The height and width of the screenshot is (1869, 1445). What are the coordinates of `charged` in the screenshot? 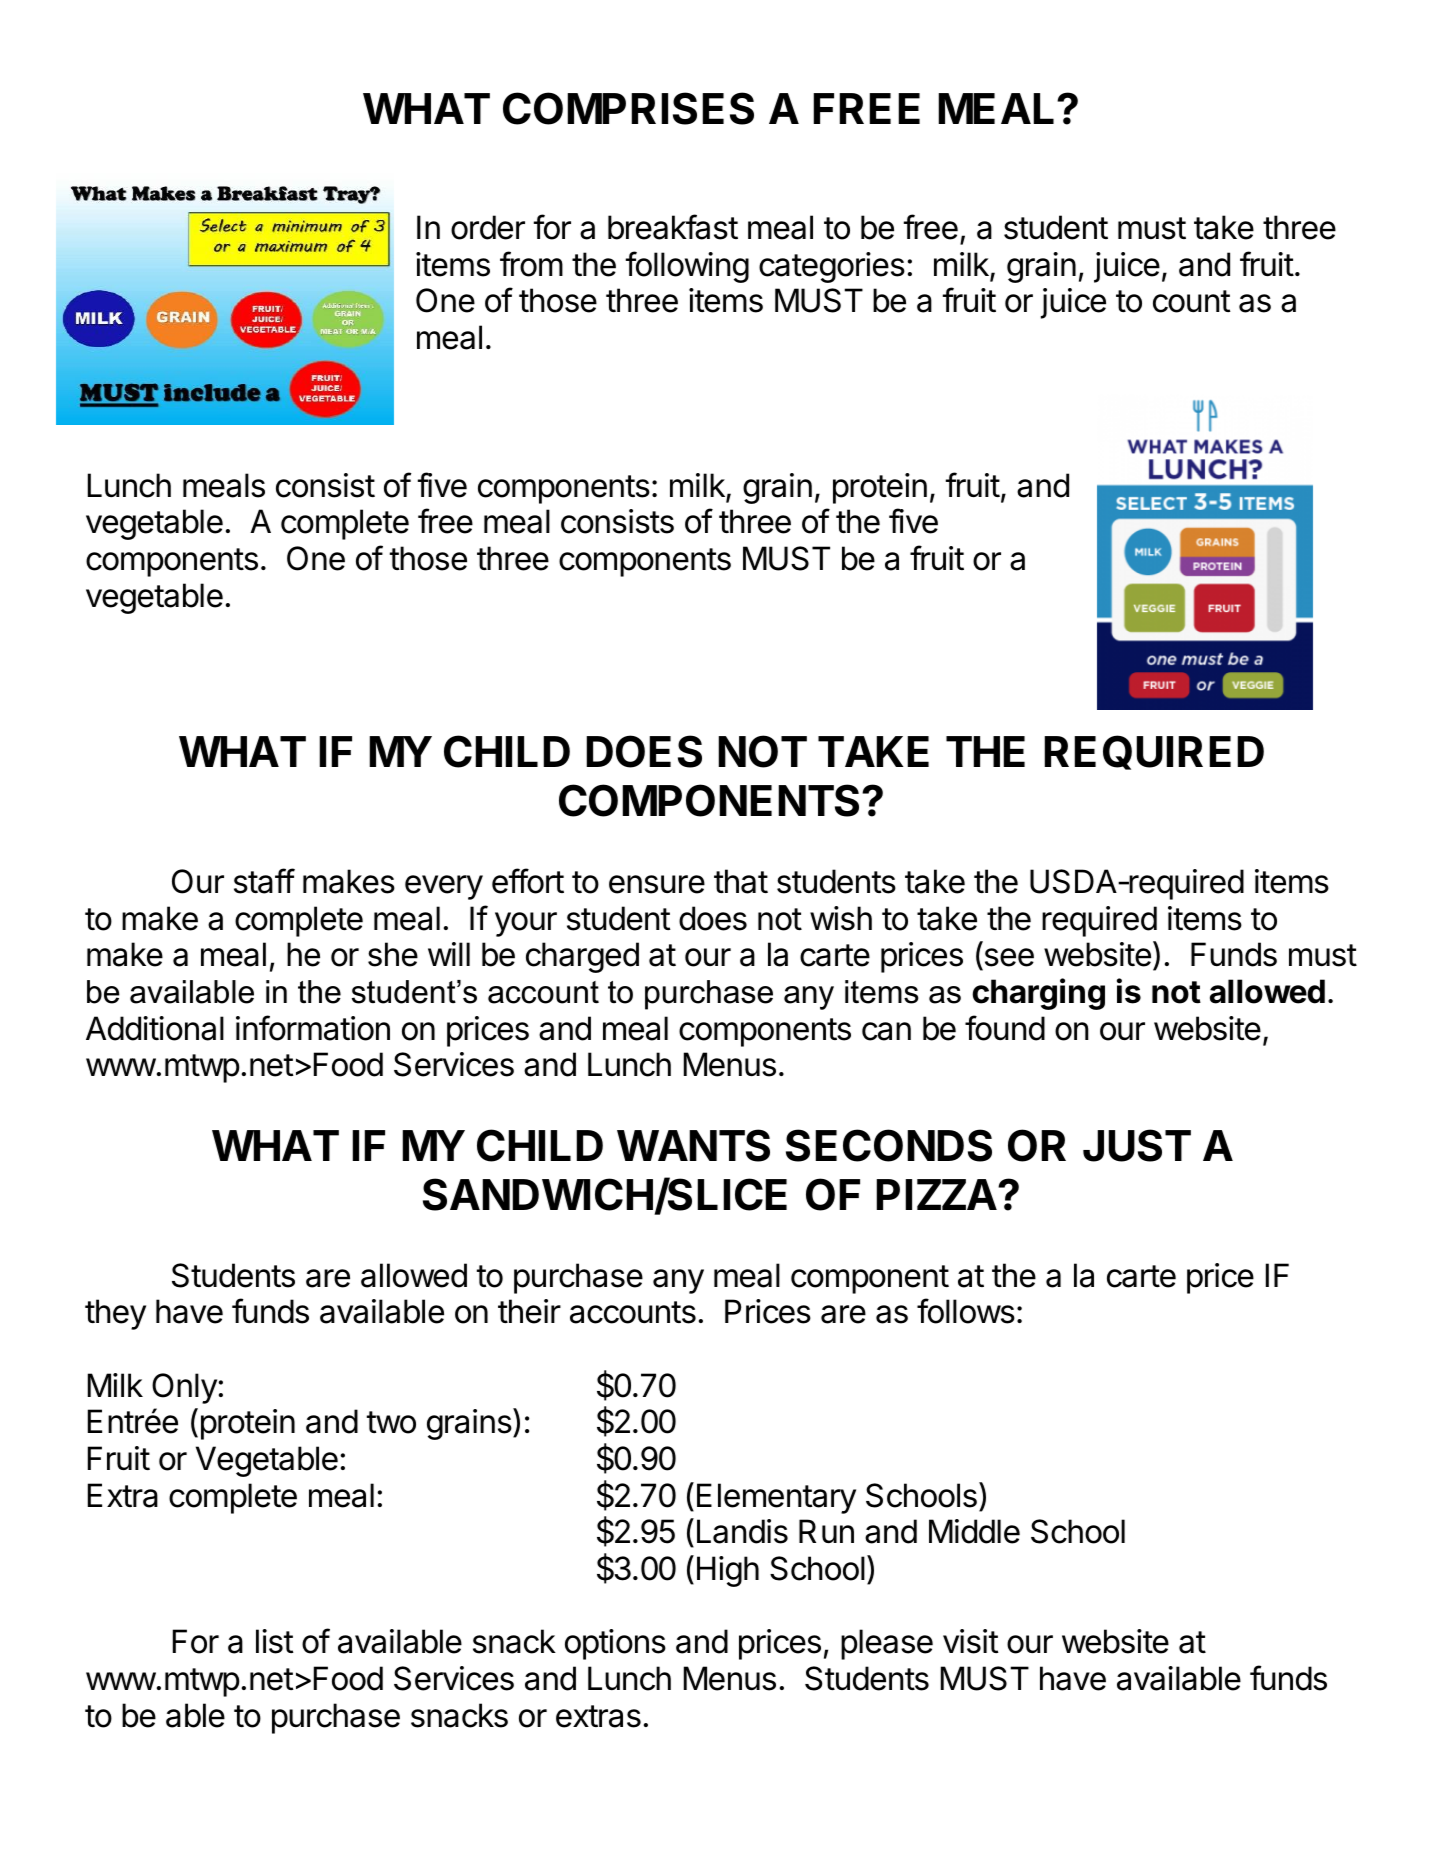 It's located at (582, 957).
